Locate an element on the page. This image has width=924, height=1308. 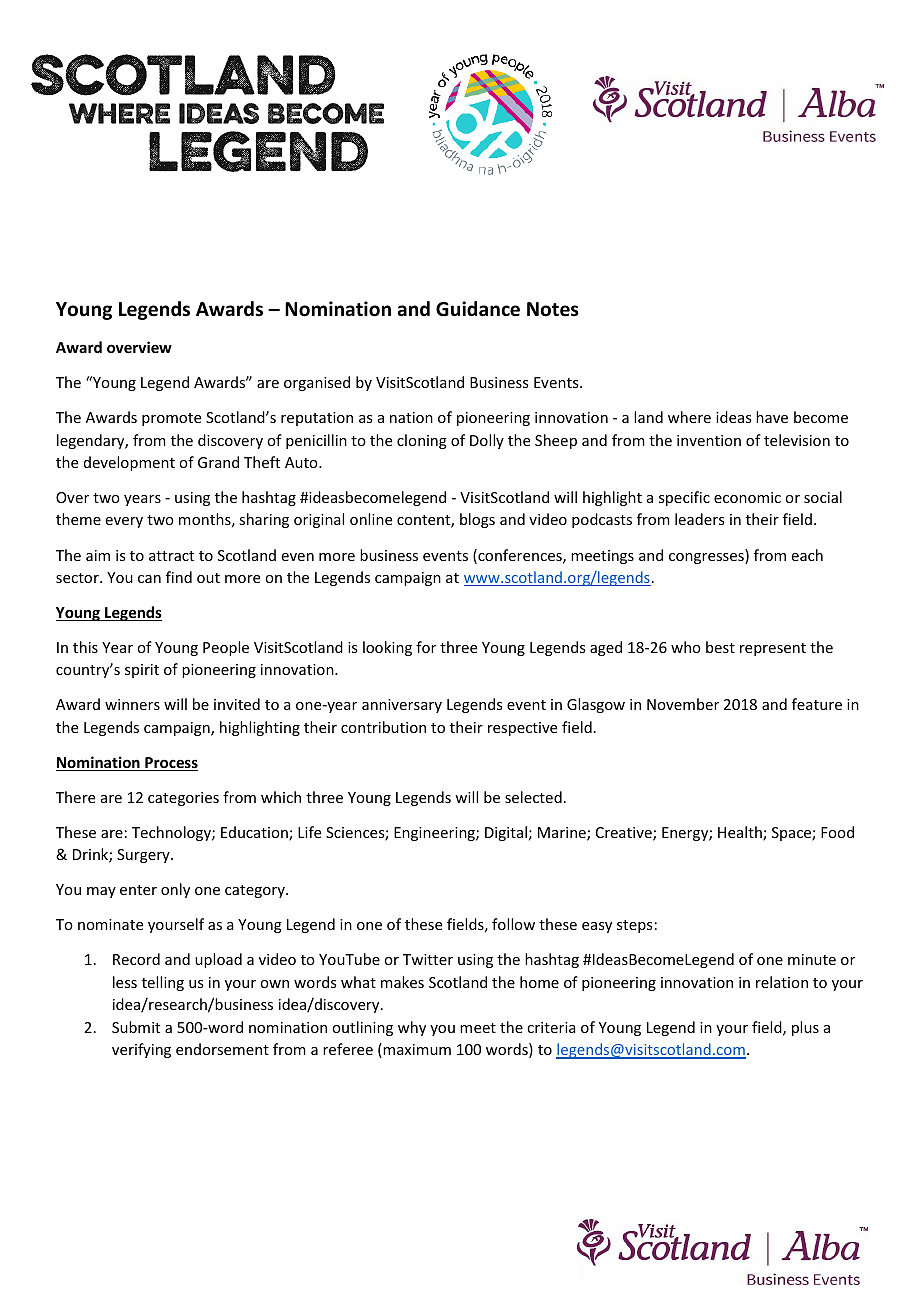
categories is located at coordinates (183, 799).
